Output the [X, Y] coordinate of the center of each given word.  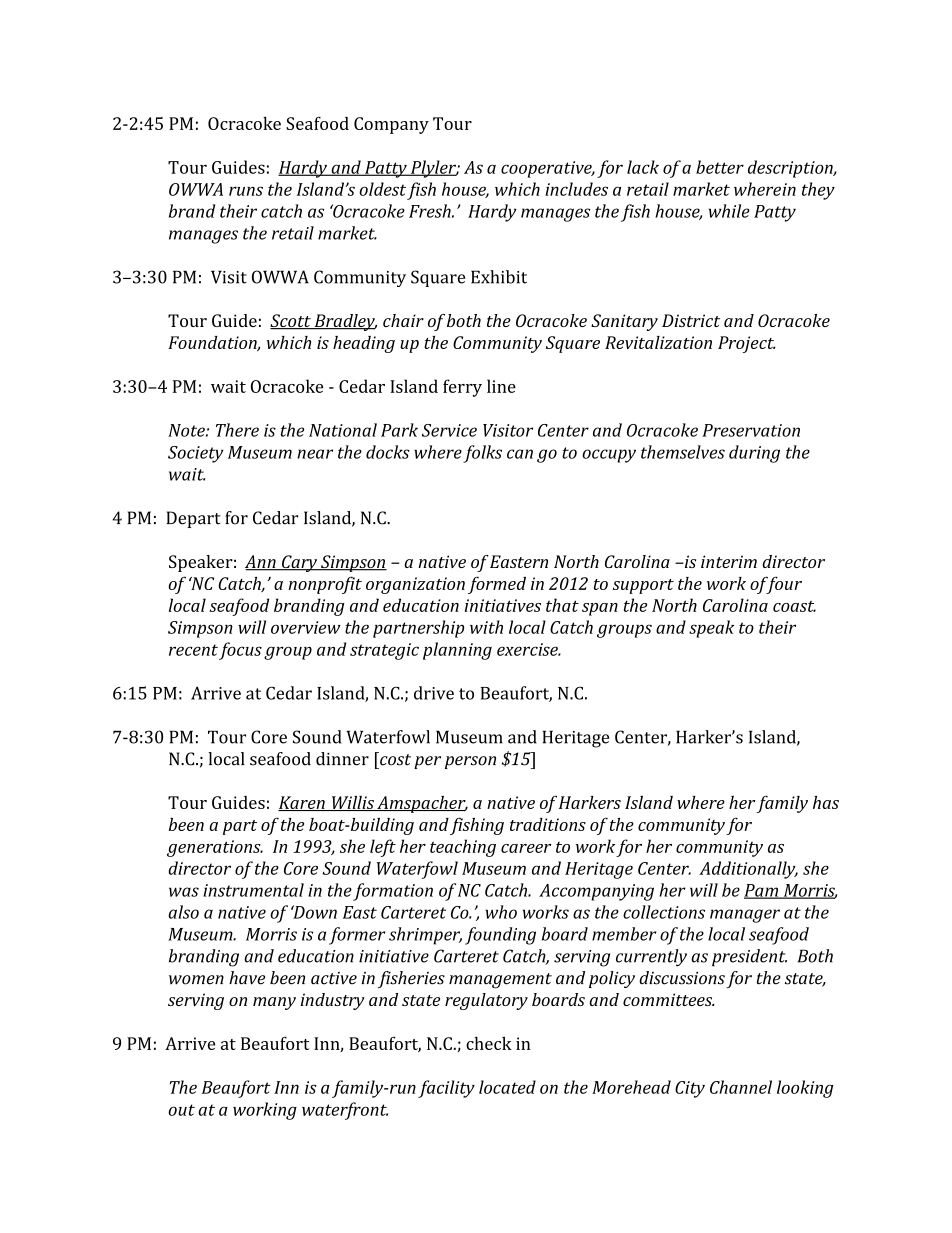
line [501, 386]
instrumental [253, 890]
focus [240, 651]
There [237, 430]
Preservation [751, 430]
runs [246, 191]
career [526, 848]
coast [794, 606]
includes [576, 189]
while [729, 211]
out [181, 1110]
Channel [741, 1087]
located [507, 1087]
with [486, 627]
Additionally [748, 870]
